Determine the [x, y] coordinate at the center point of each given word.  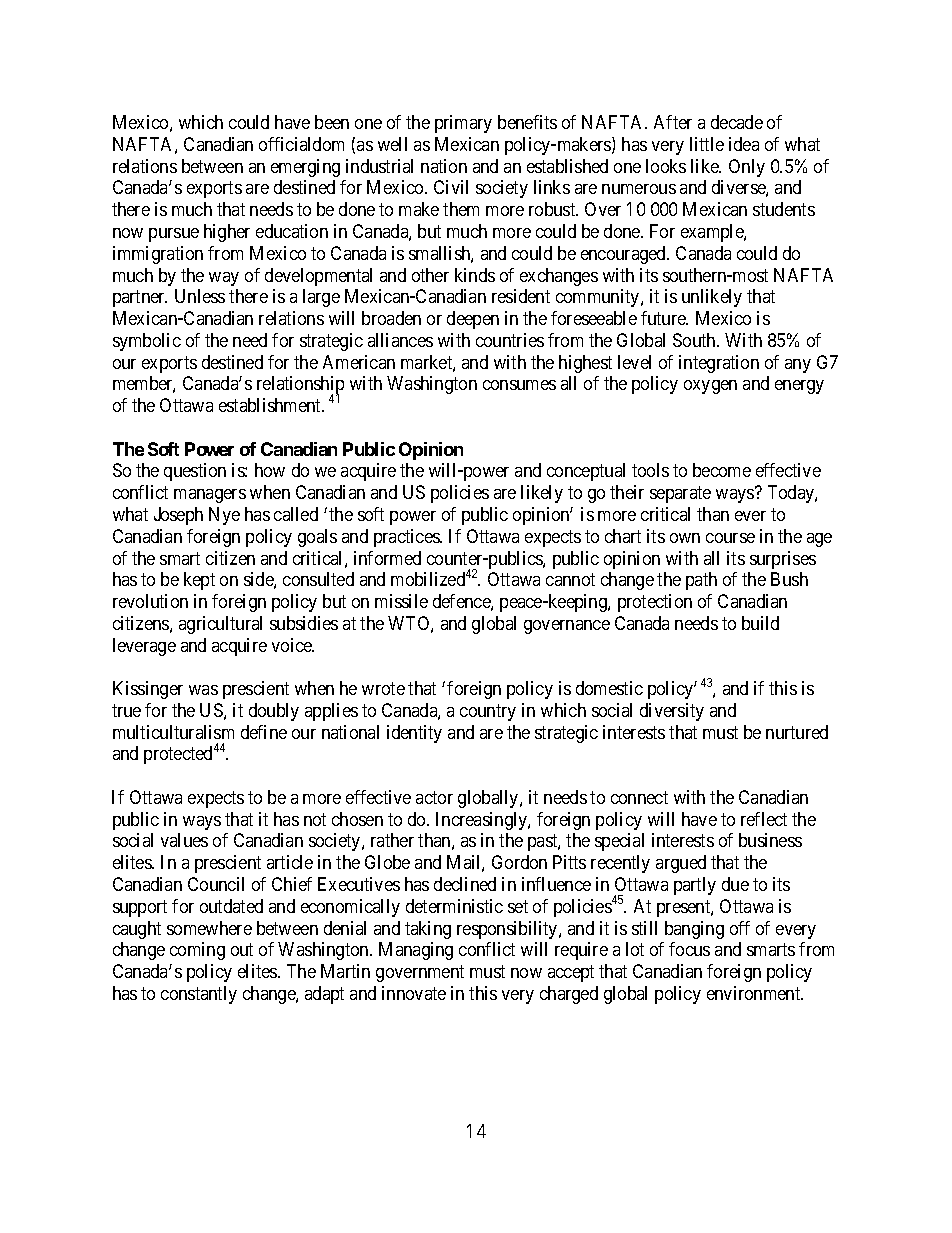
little [707, 144]
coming [197, 951]
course [730, 538]
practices [407, 538]
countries [510, 340]
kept [199, 581]
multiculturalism [173, 732]
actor [434, 797]
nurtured [797, 732]
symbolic [147, 342]
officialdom [301, 144]
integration [719, 364]
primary [463, 124]
